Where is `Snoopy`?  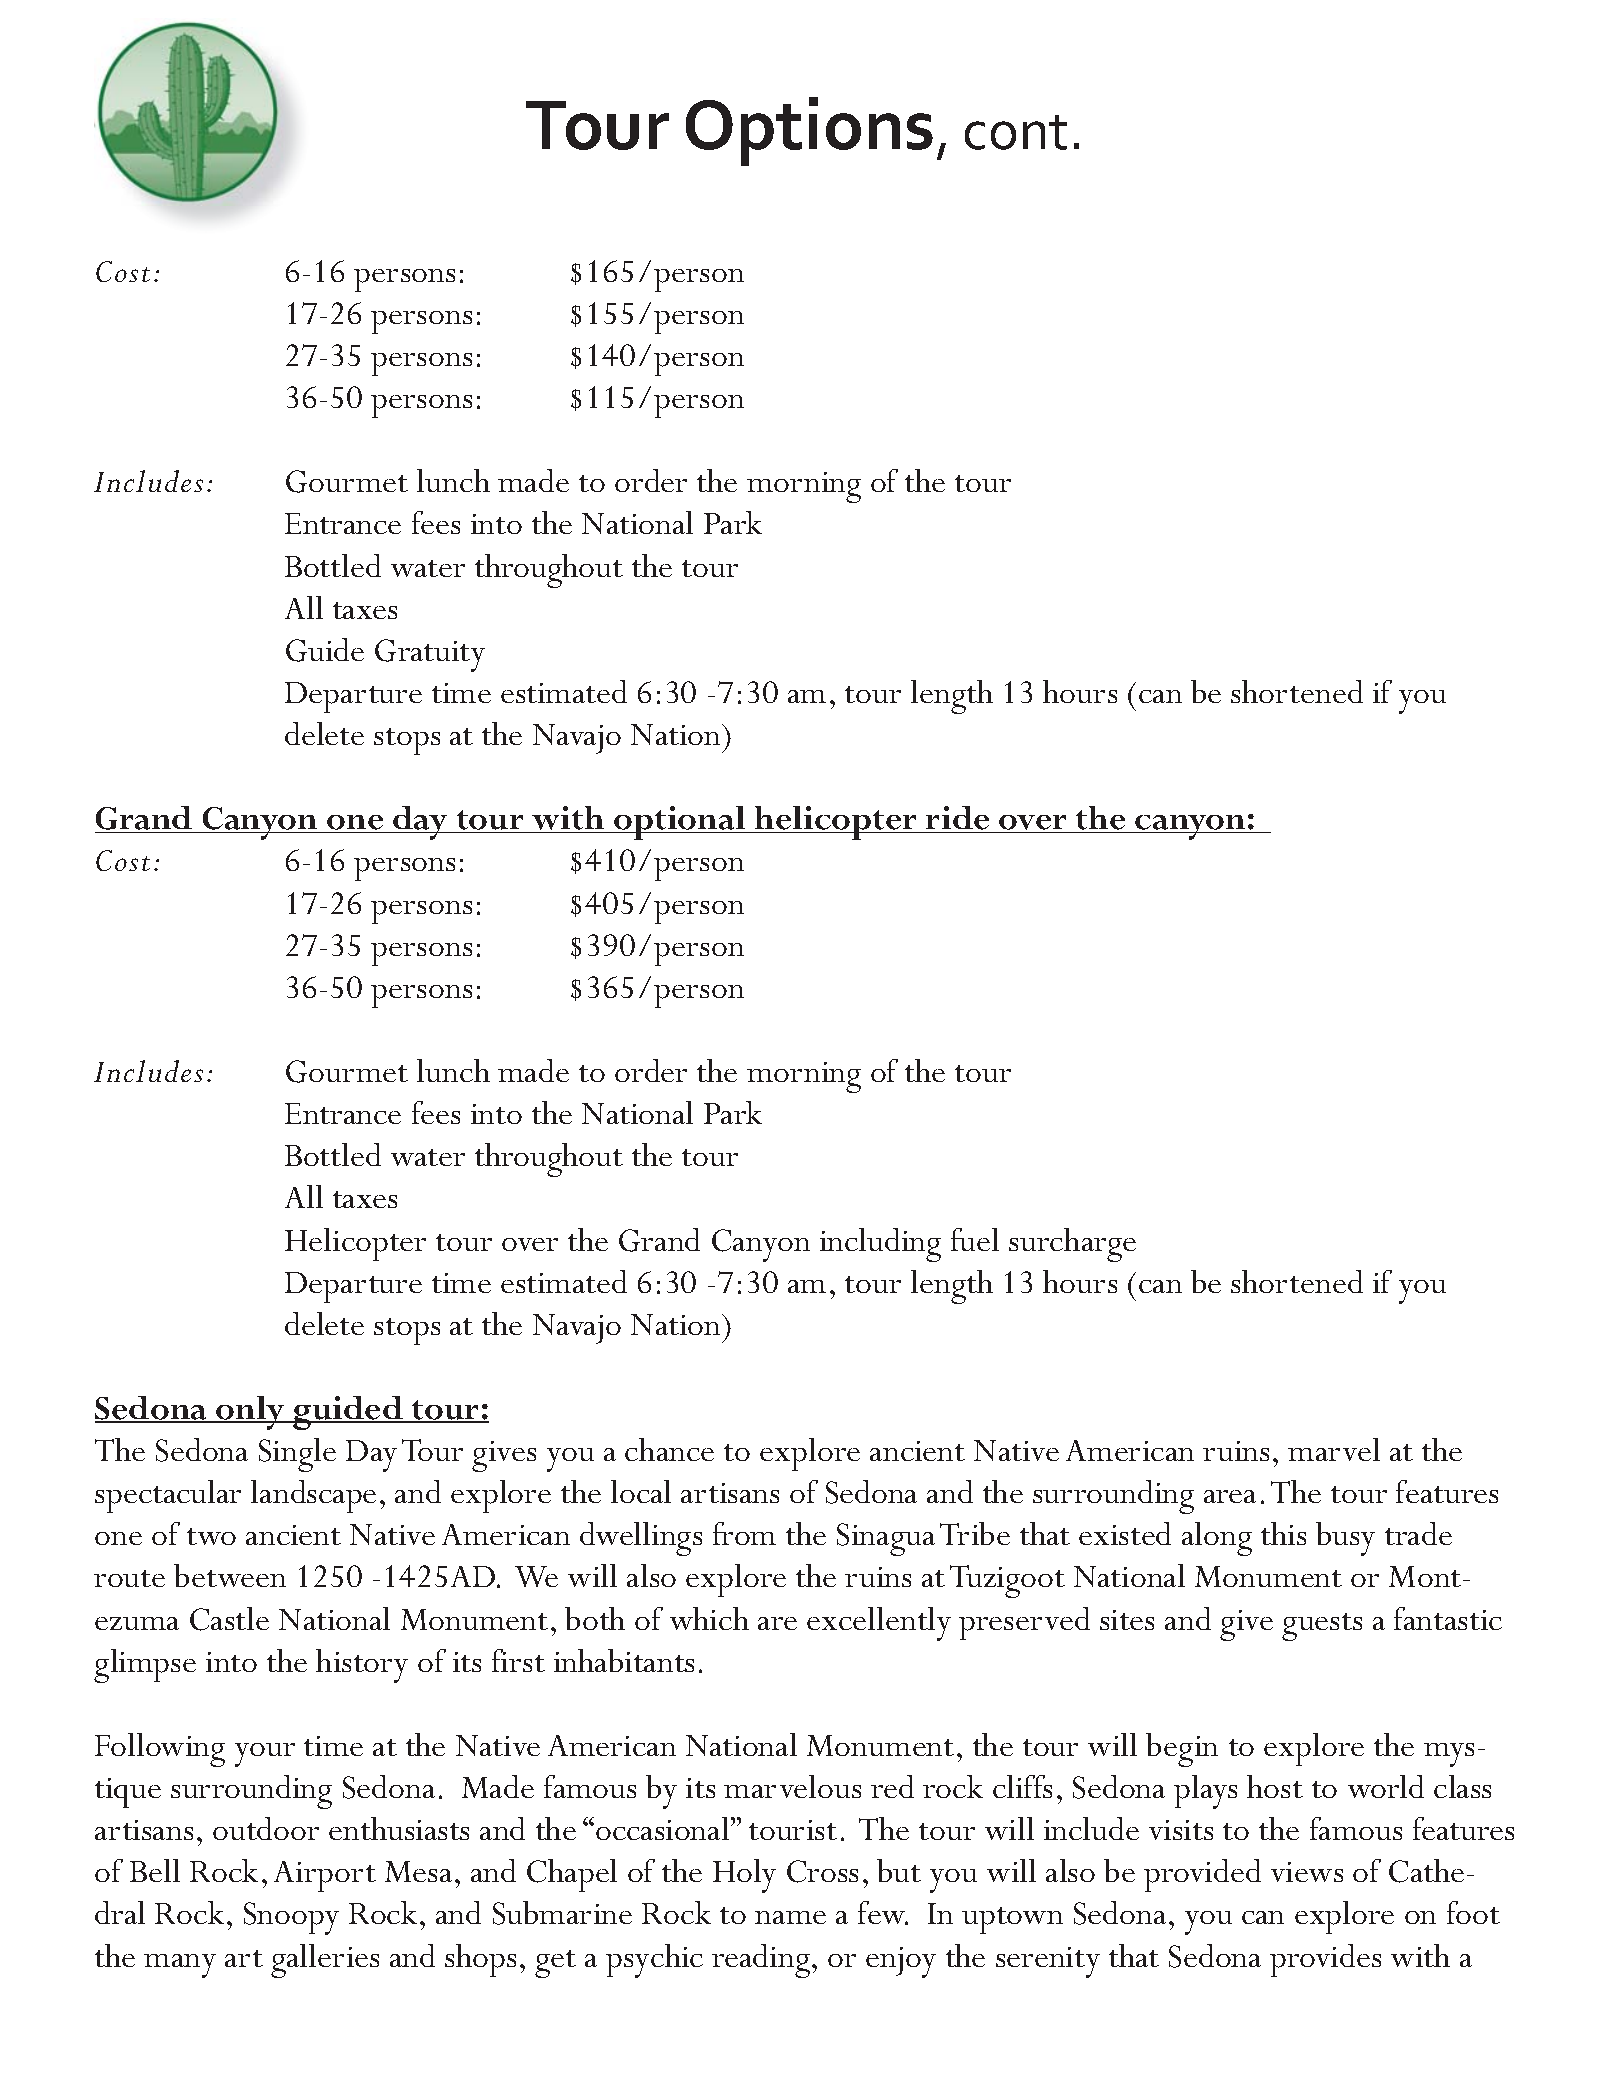 Snoopy is located at coordinates (291, 1918).
